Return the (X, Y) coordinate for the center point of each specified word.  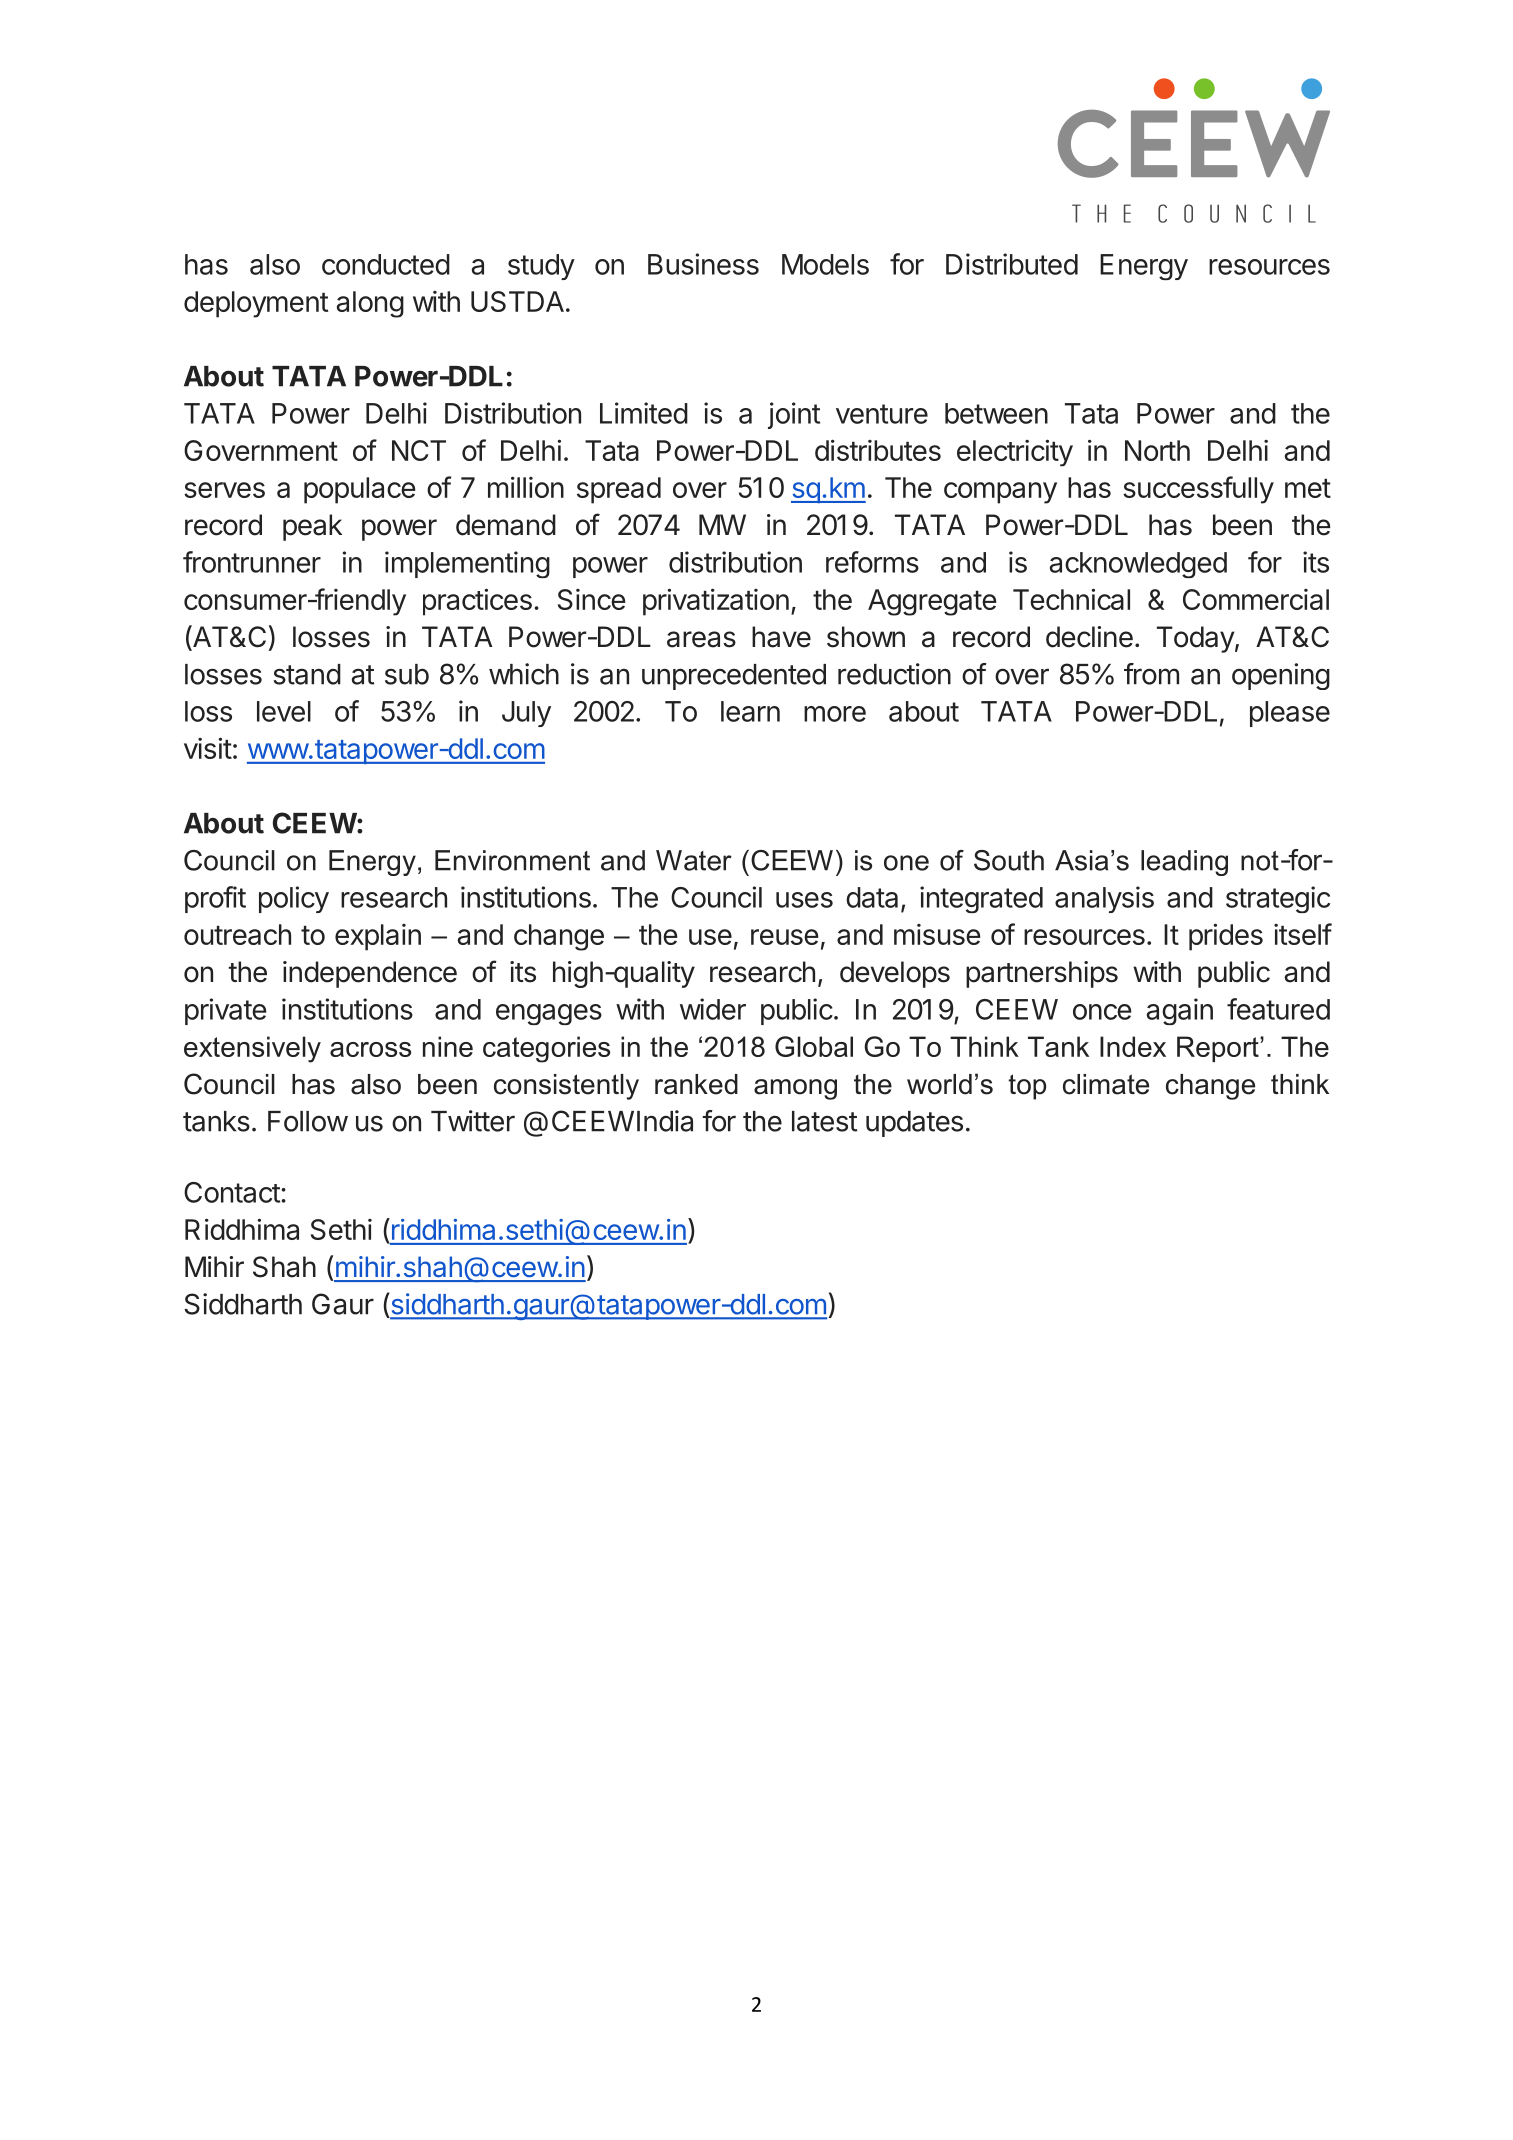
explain (378, 937)
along (370, 304)
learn (750, 711)
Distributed (1012, 264)
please (1290, 714)
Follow (308, 1121)
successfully (1198, 490)
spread (619, 490)
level (284, 711)
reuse (784, 937)
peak (312, 527)
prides (1226, 937)
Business (703, 264)
